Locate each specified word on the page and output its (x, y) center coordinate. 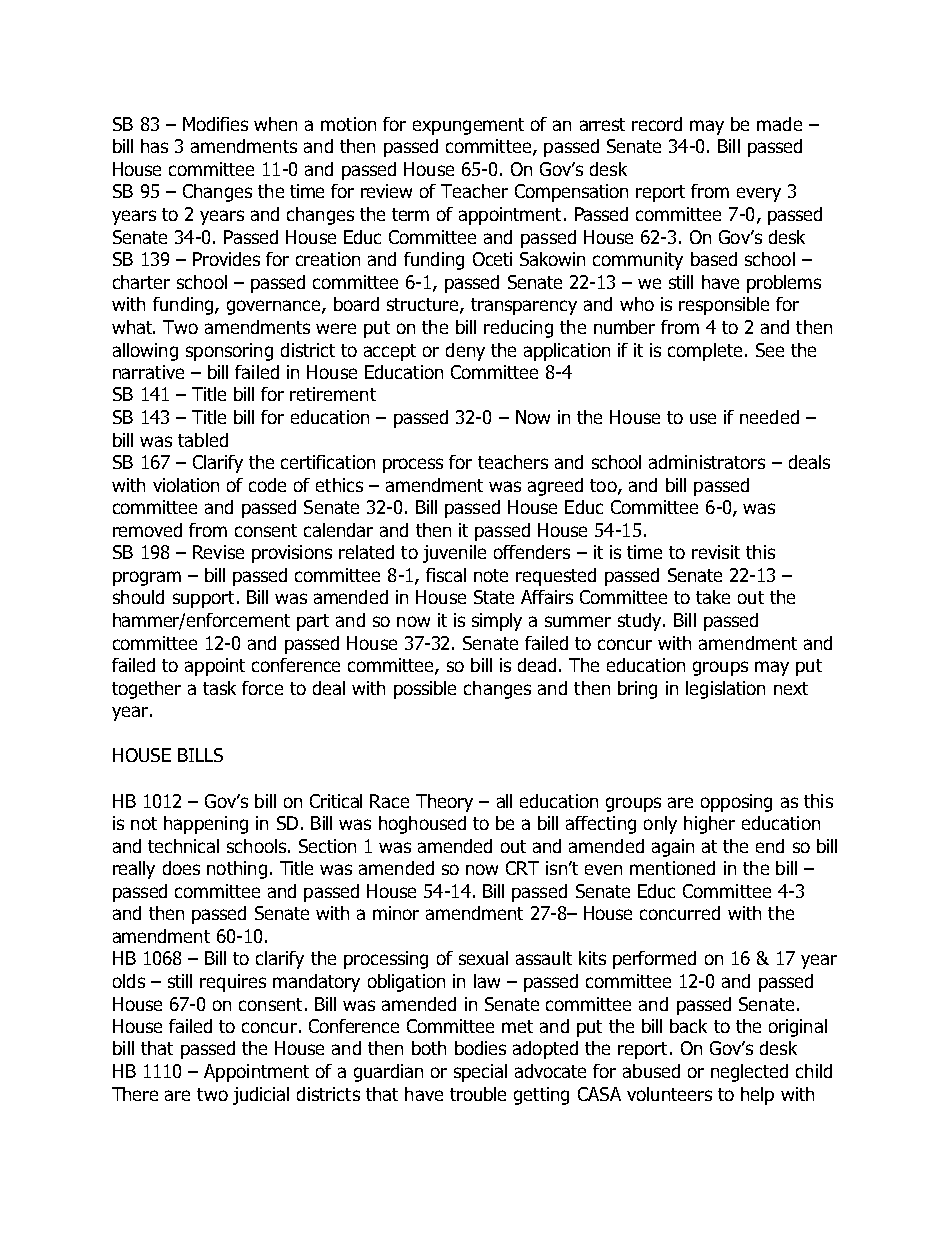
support (203, 599)
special (480, 1073)
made (779, 124)
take (713, 597)
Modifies (215, 124)
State (494, 597)
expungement (468, 126)
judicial (261, 1096)
